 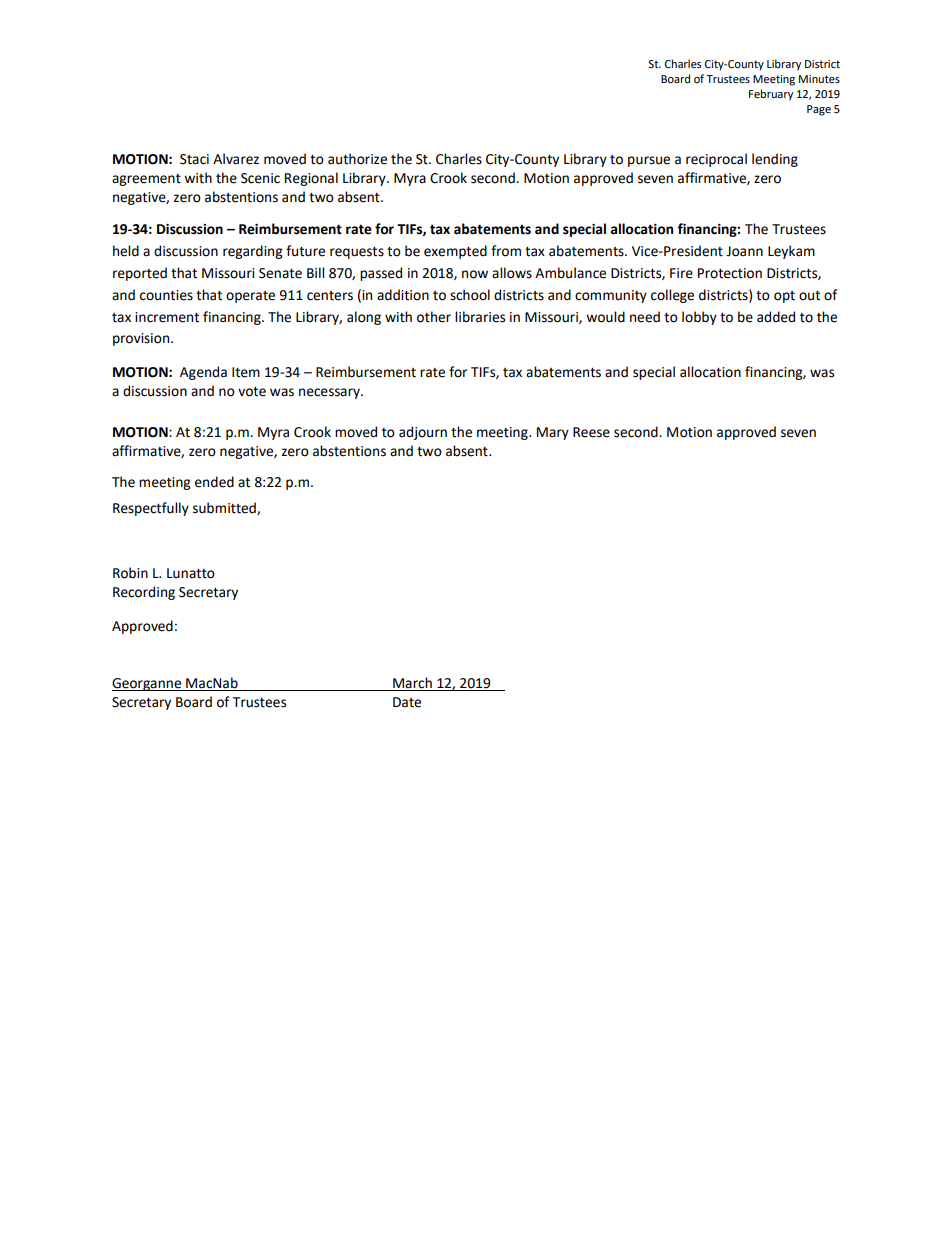 What do you see at coordinates (194, 159) in the document?
I see `Staci` at bounding box center [194, 159].
